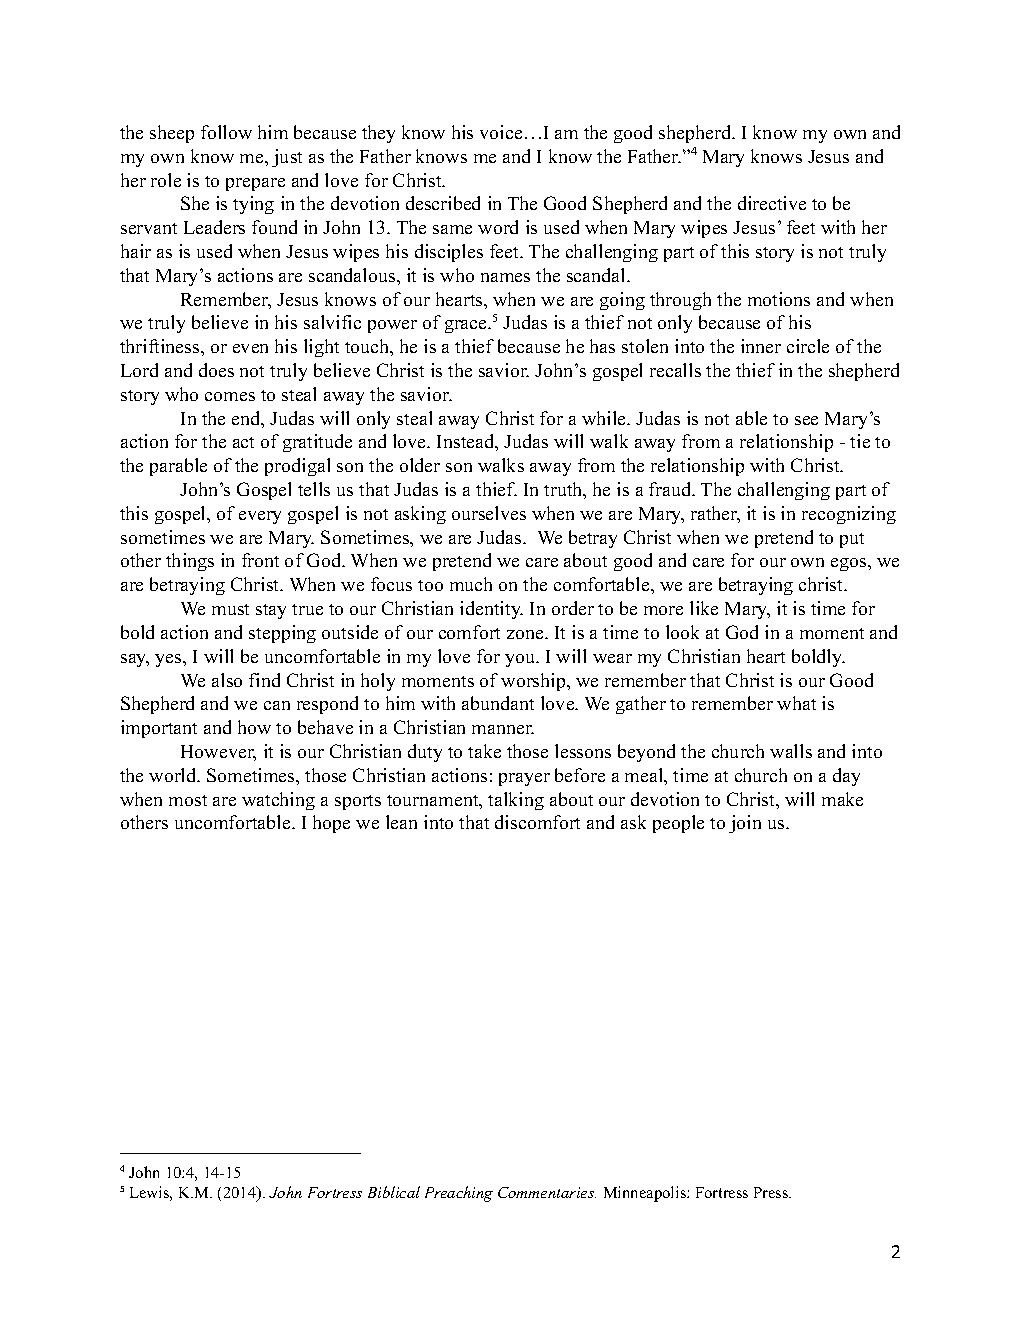 The image size is (1022, 1323). I want to click on also, so click(227, 680).
